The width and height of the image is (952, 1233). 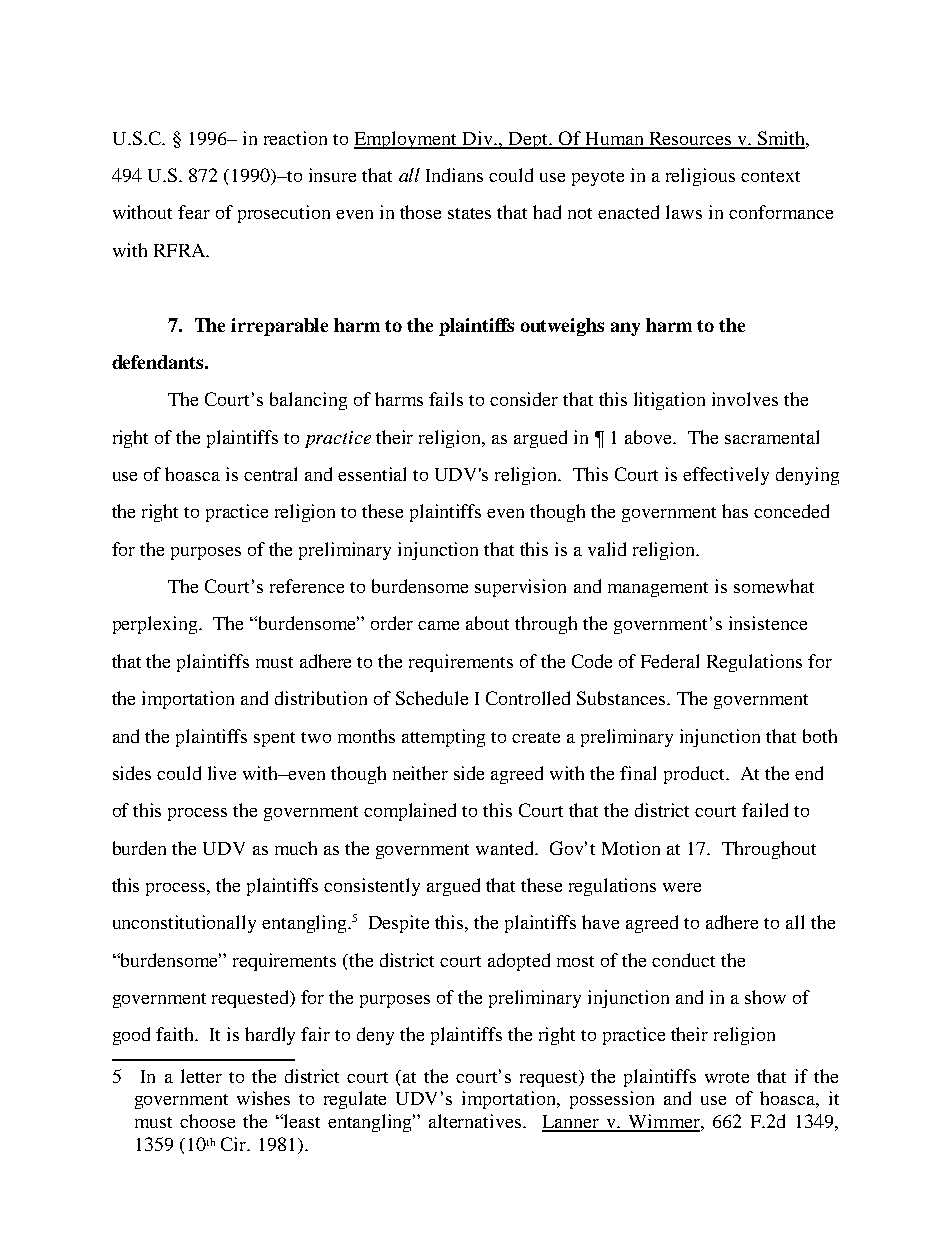 What do you see at coordinates (420, 773) in the image?
I see `neither` at bounding box center [420, 773].
